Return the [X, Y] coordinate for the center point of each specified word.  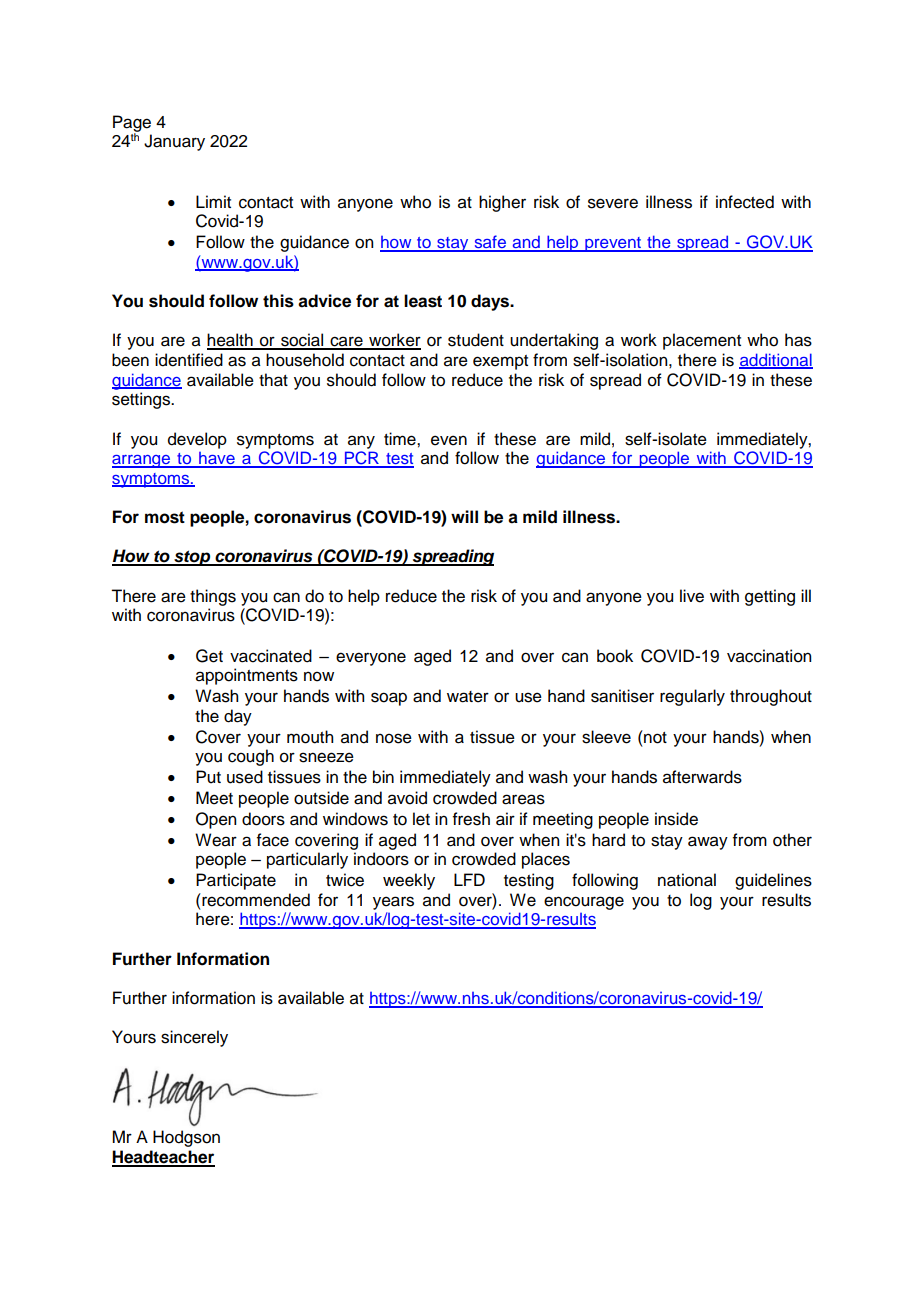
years [393, 903]
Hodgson [186, 1138]
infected [745, 202]
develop [197, 440]
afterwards [702, 777]
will [464, 516]
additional [776, 361]
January [174, 142]
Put [208, 777]
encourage [584, 903]
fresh [471, 819]
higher [502, 203]
